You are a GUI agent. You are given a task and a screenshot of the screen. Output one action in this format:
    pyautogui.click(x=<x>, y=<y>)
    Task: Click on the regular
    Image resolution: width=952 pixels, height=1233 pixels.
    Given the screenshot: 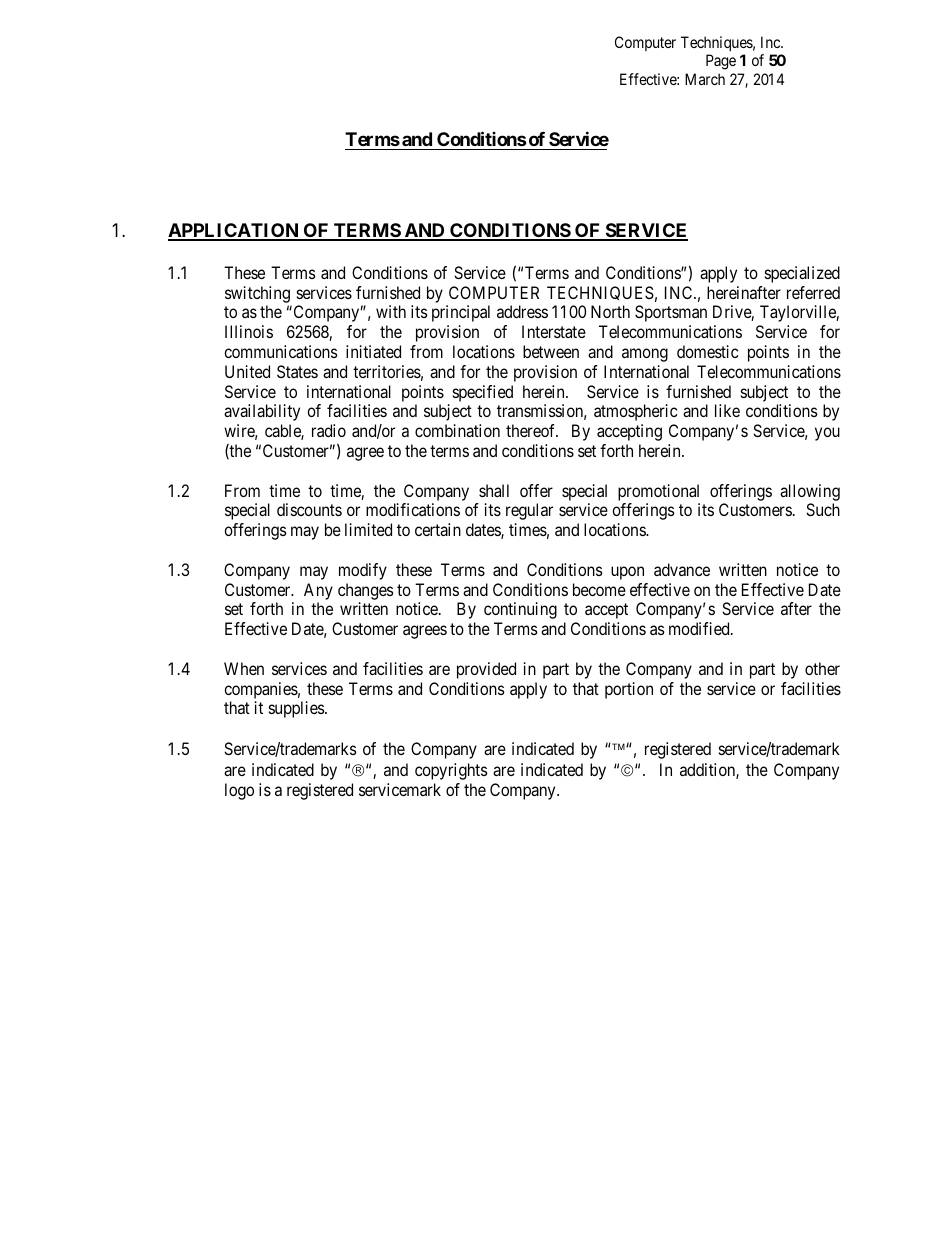 What is the action you would take?
    pyautogui.click(x=529, y=511)
